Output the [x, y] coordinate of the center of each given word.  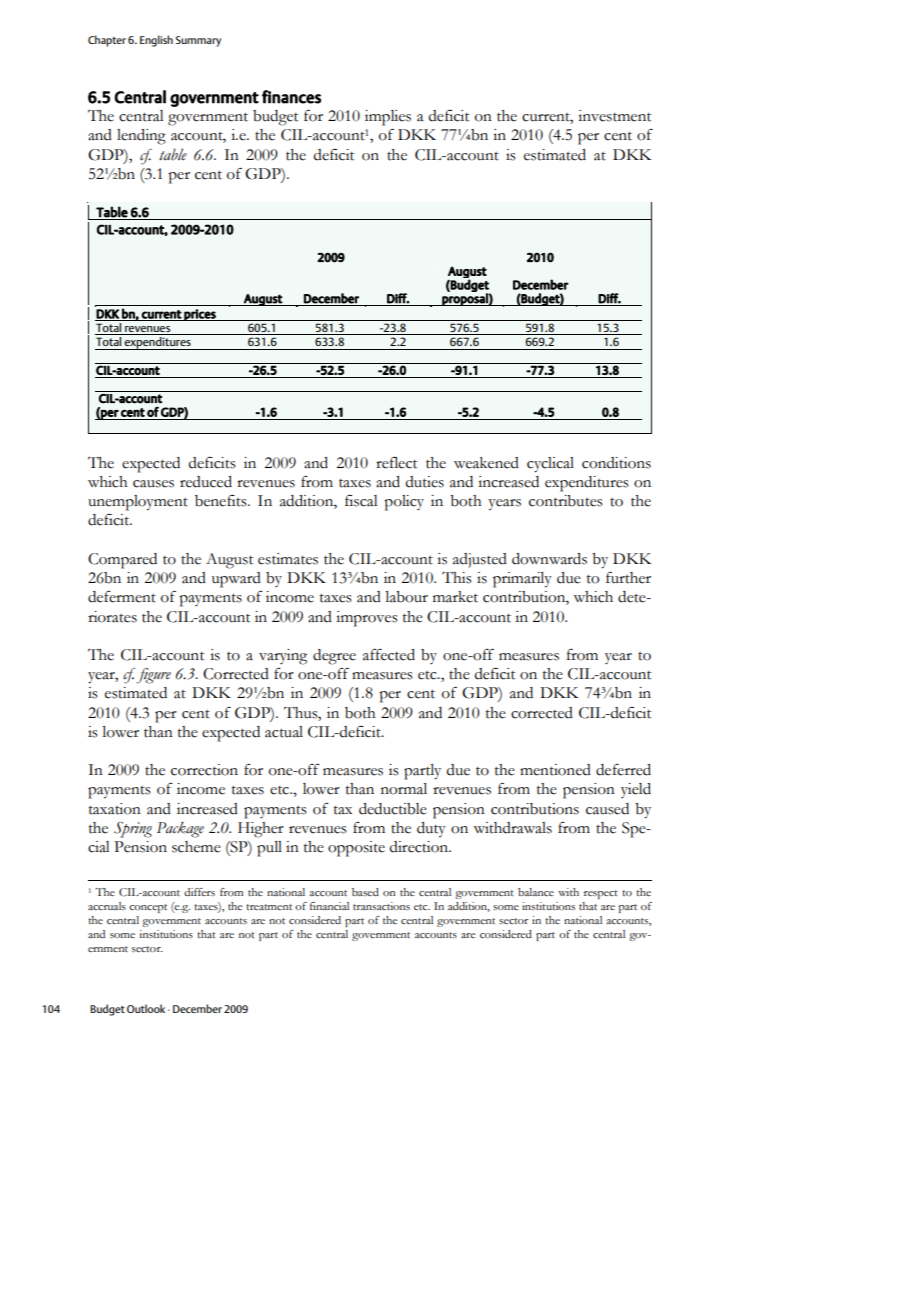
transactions [381, 906]
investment [614, 116]
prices [200, 315]
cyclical [550, 465]
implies [388, 118]
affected [389, 655]
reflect [396, 463]
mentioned [555, 770]
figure [153, 676]
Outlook [146, 1008]
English [156, 41]
